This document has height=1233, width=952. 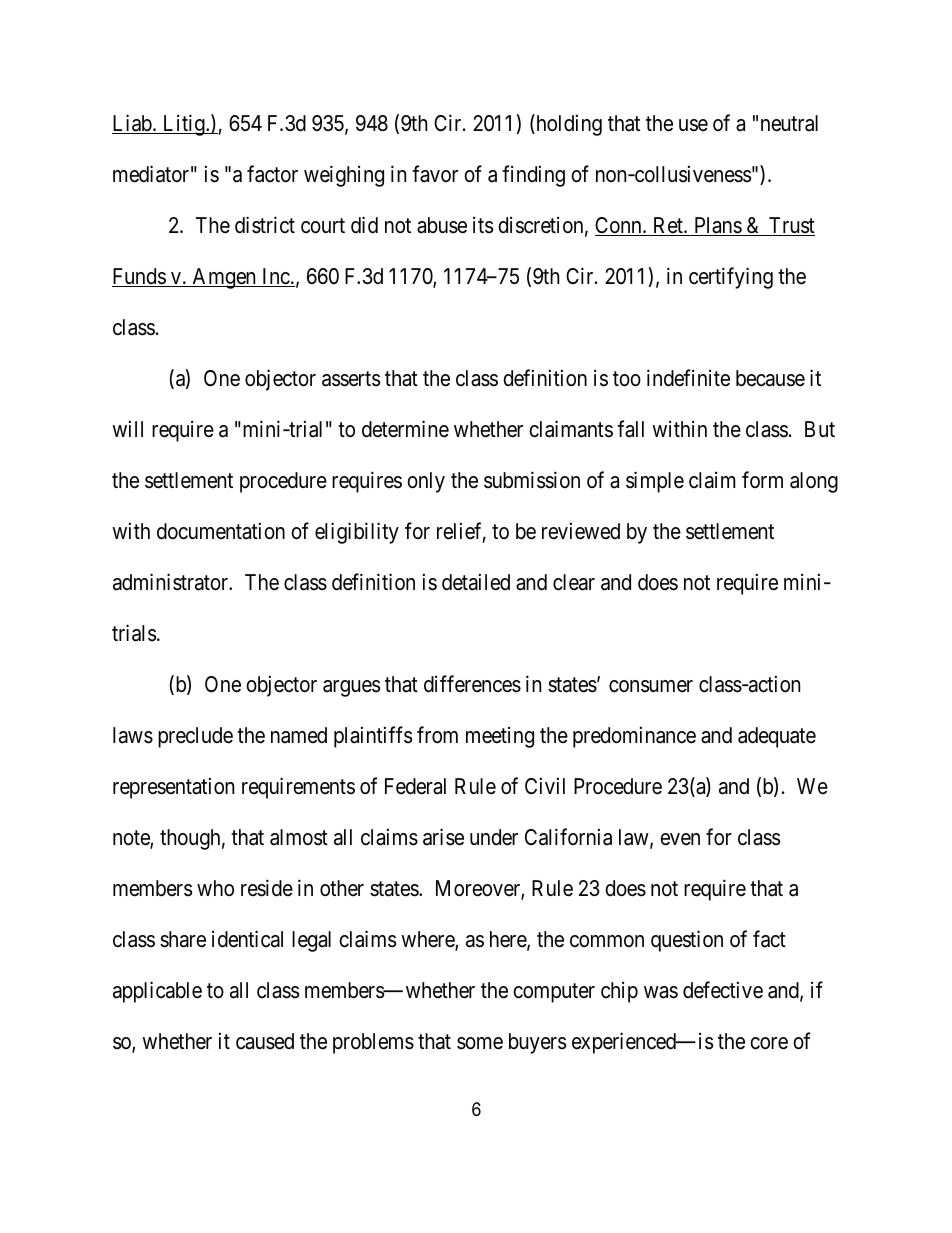 I want to click on documentation, so click(x=221, y=531).
